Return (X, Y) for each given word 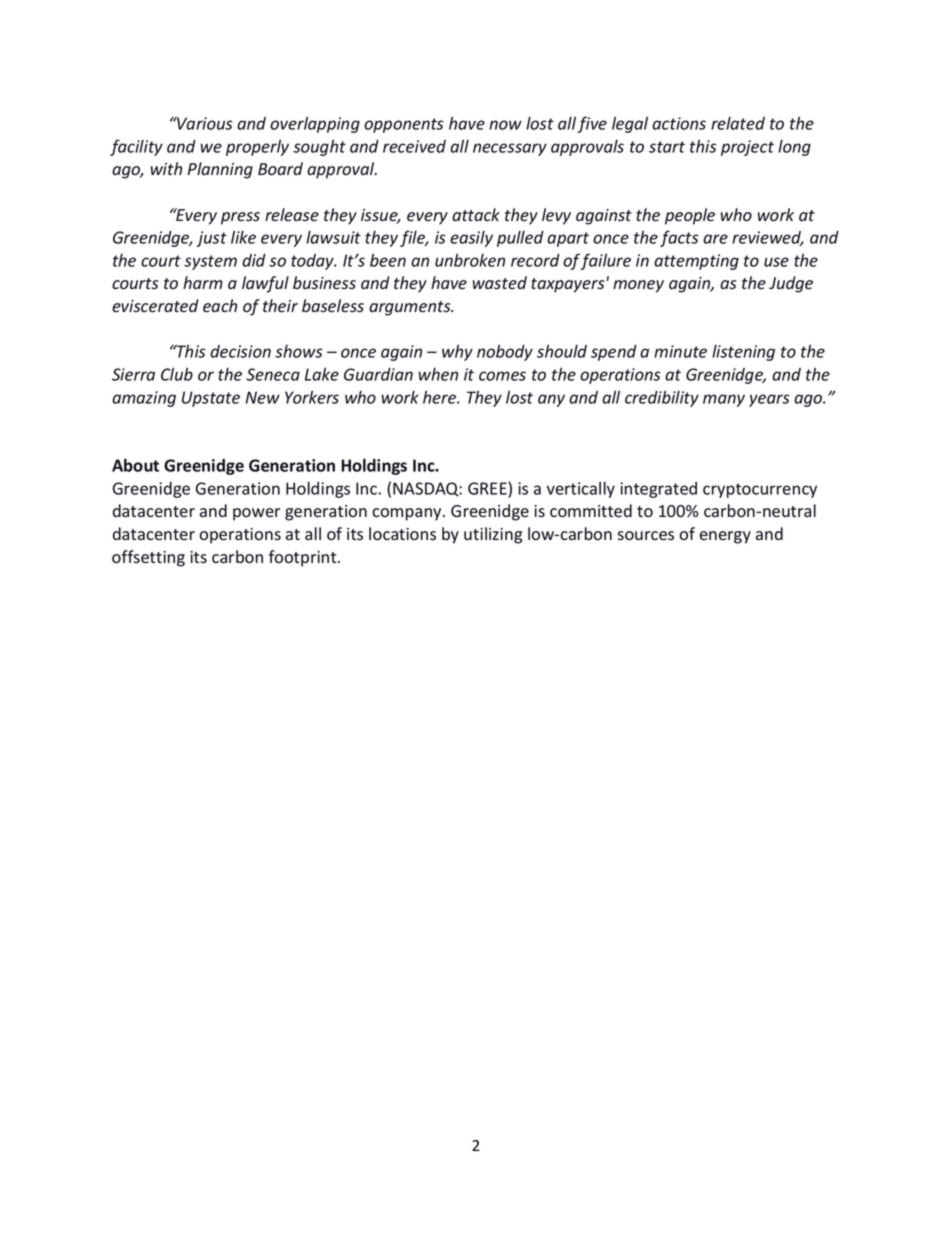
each (220, 306)
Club (177, 374)
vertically (581, 489)
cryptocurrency (760, 490)
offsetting (148, 558)
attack (476, 214)
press (240, 218)
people (690, 216)
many (724, 400)
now (505, 125)
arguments (411, 308)
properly (257, 147)
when (438, 374)
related (738, 123)
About (135, 465)
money (638, 286)
